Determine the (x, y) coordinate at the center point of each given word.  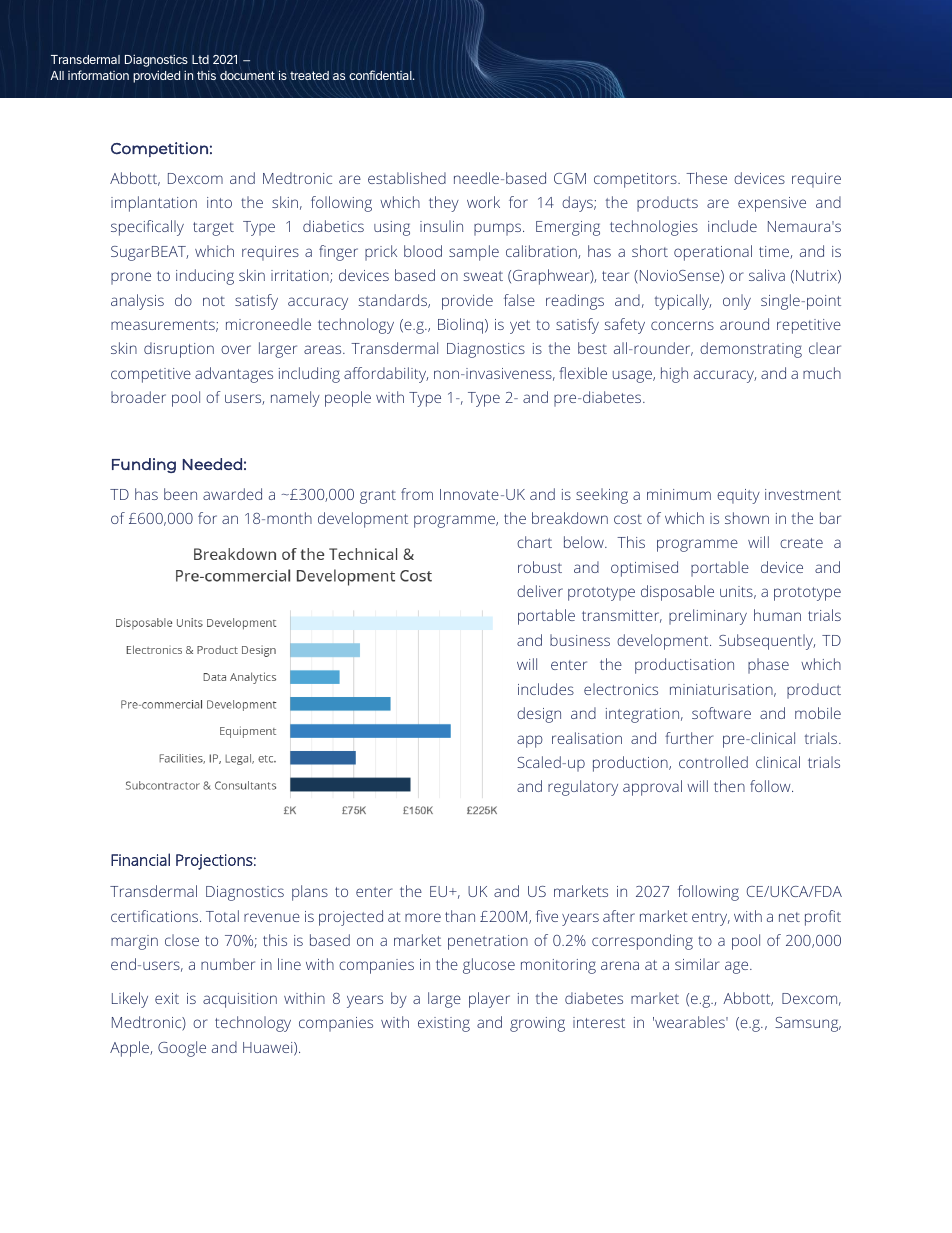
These (706, 178)
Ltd (200, 59)
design (539, 715)
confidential (381, 75)
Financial (140, 859)
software (721, 713)
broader (138, 397)
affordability (386, 375)
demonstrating (751, 350)
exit (167, 998)
